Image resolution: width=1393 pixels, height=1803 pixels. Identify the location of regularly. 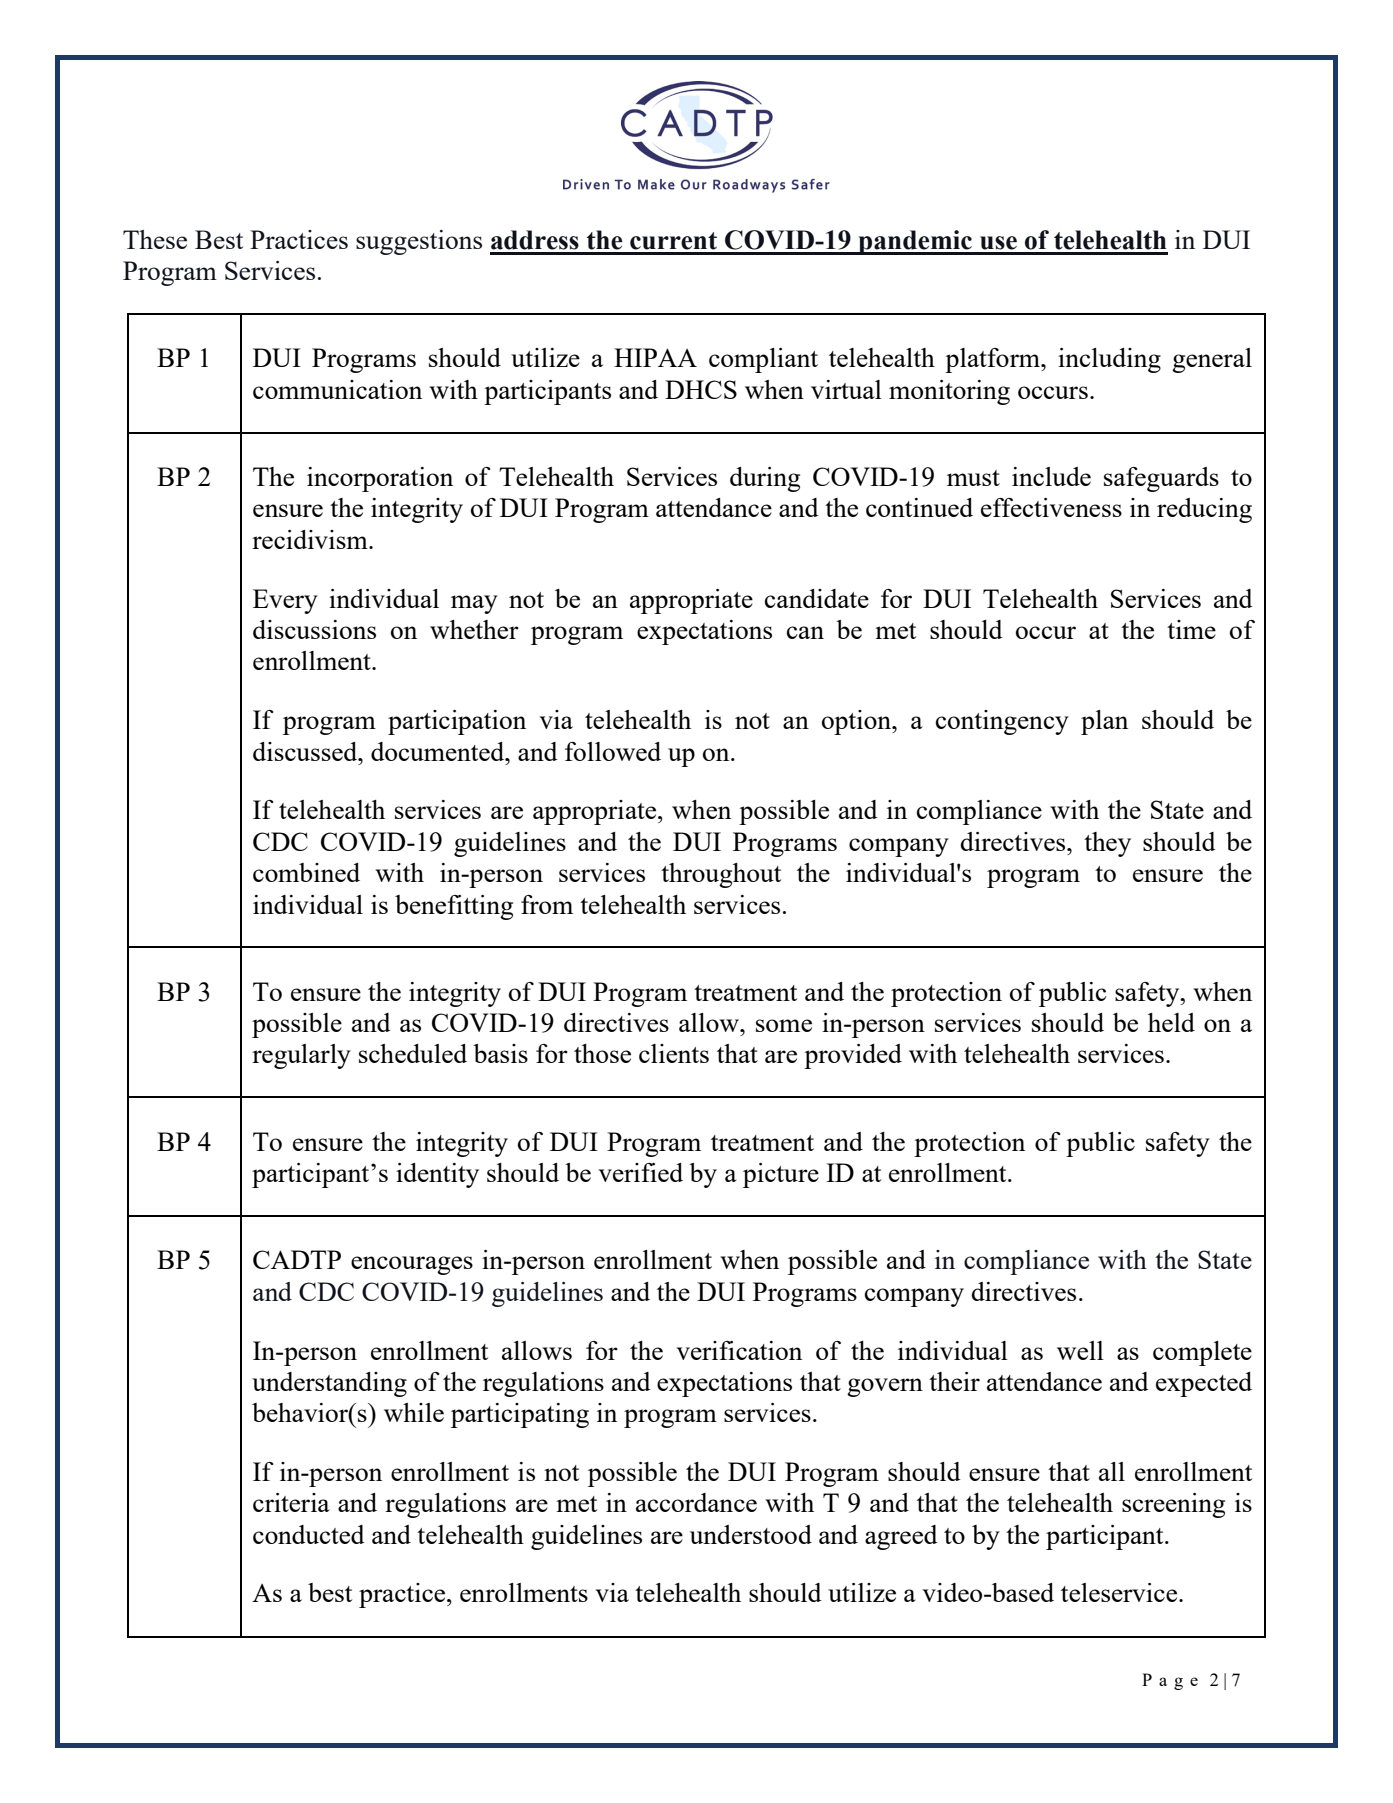
(301, 1056).
